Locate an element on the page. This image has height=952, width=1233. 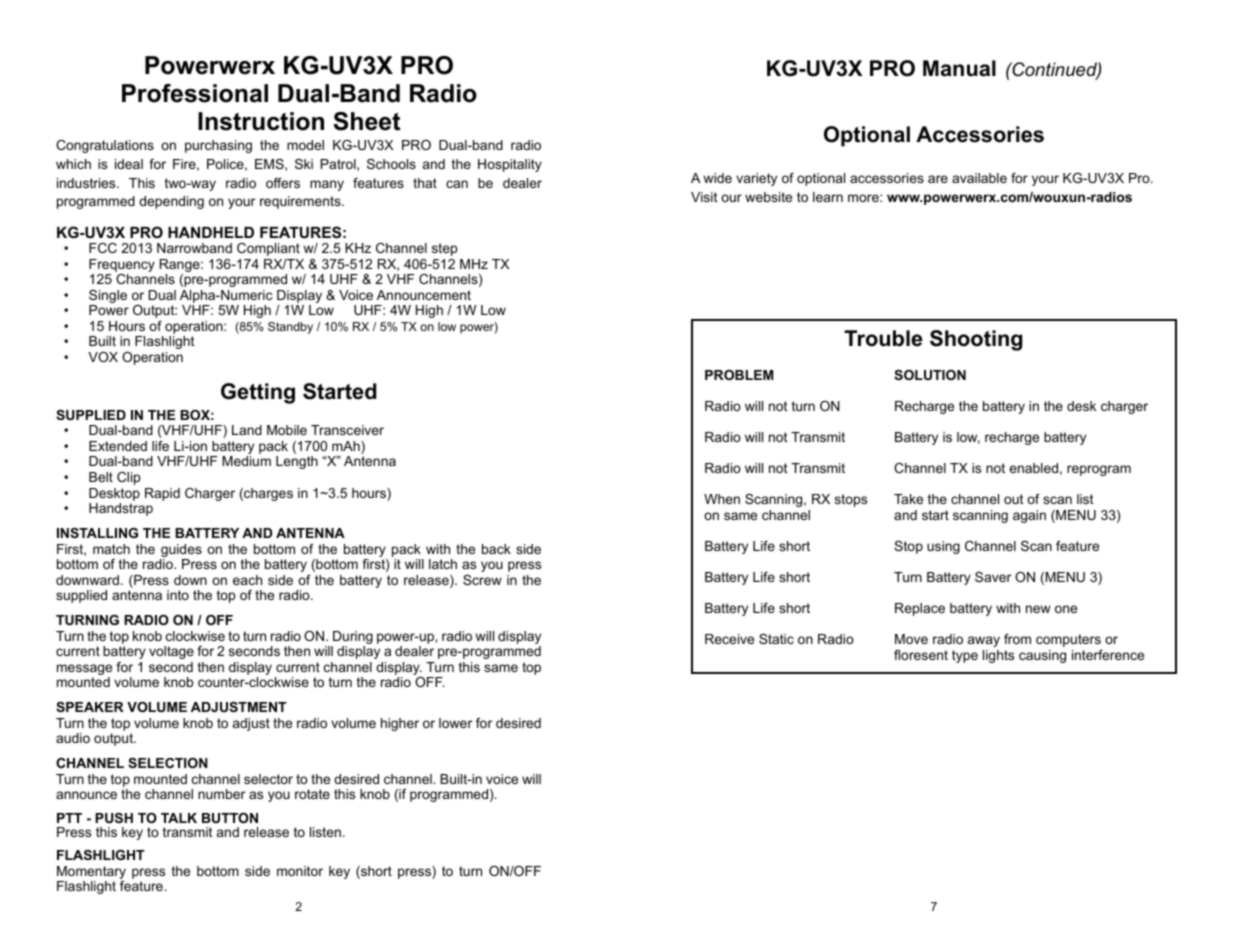
lights is located at coordinates (998, 656).
